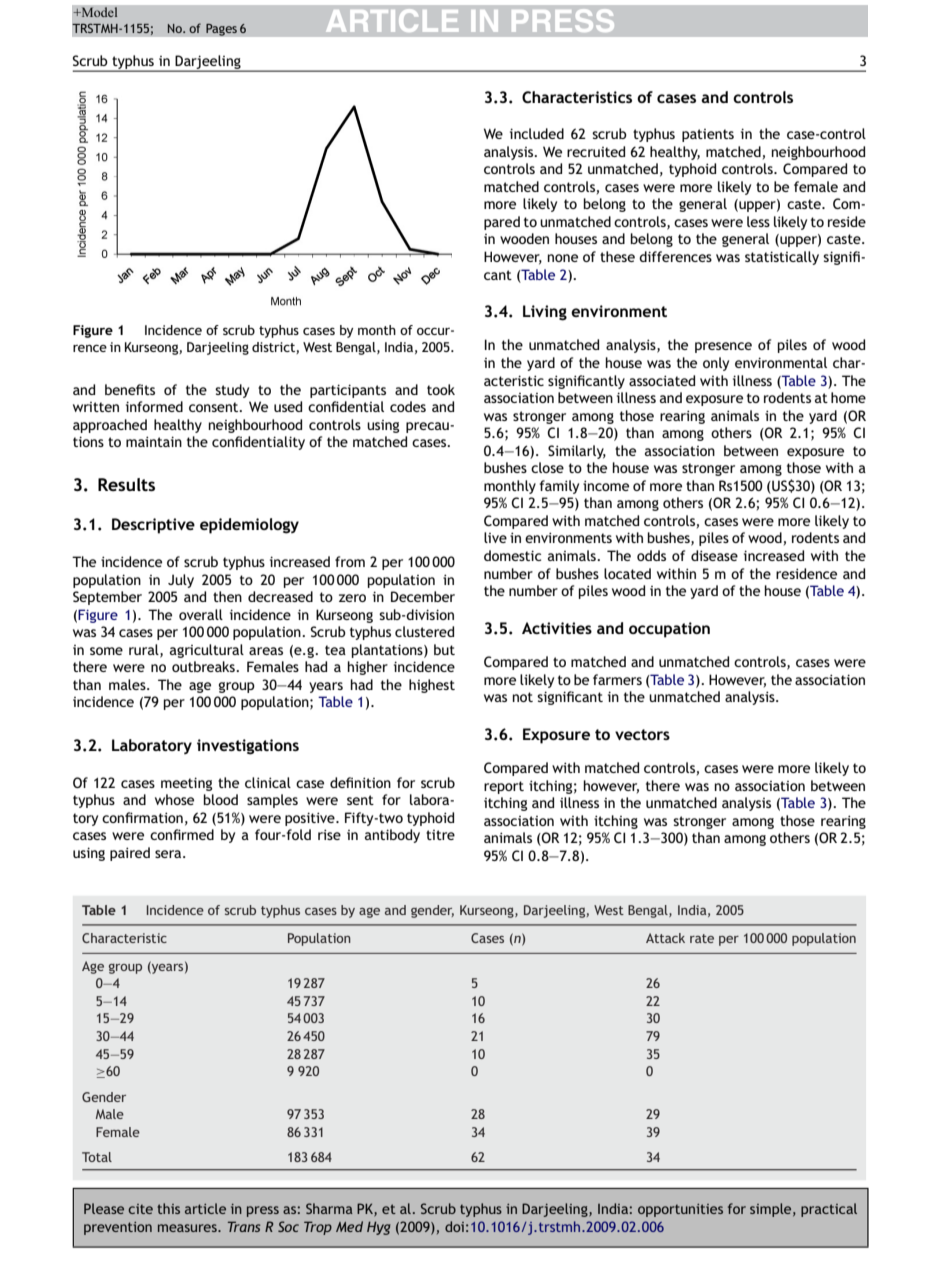  What do you see at coordinates (723, 347) in the screenshot?
I see `presence` at bounding box center [723, 347].
